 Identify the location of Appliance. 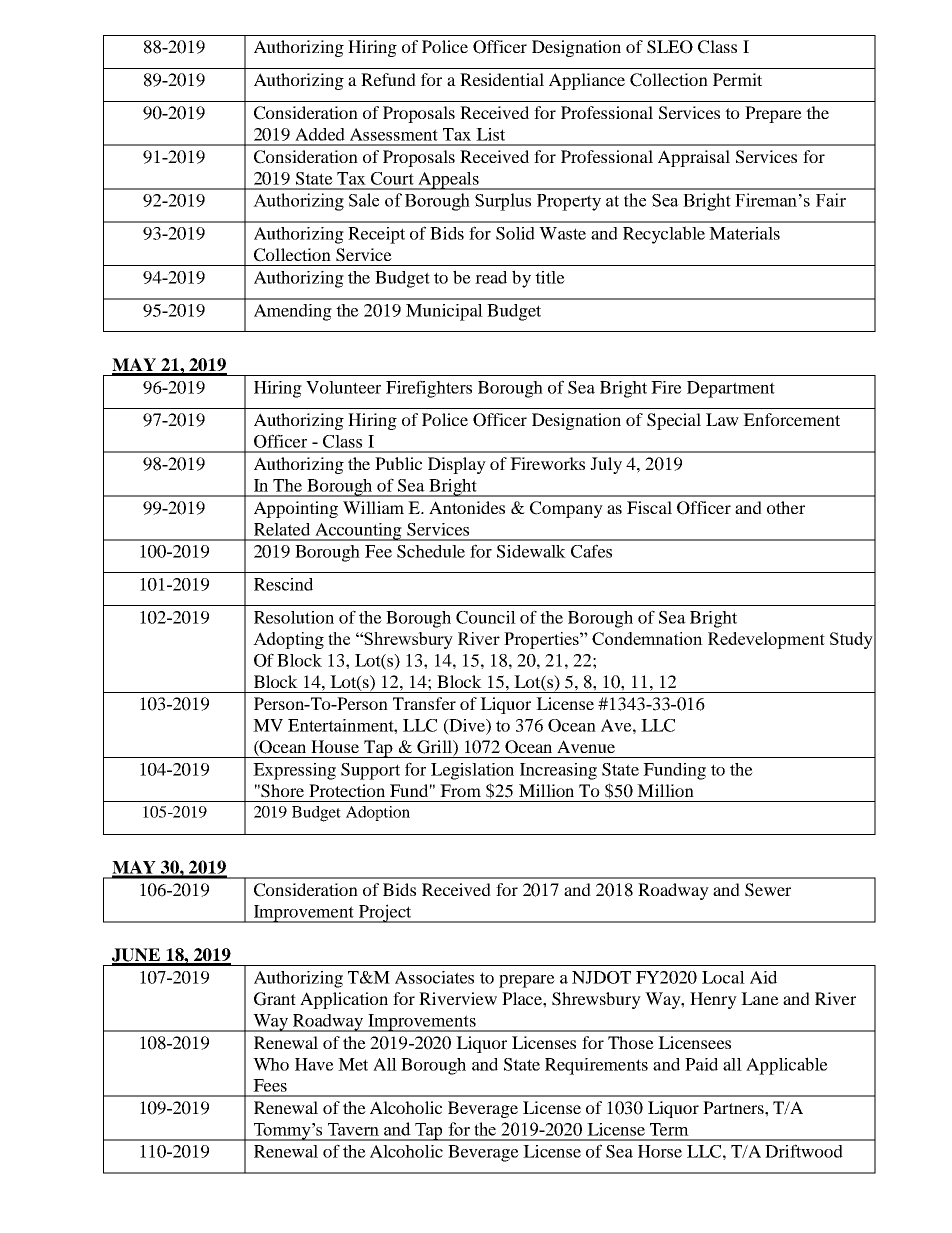
(587, 81).
